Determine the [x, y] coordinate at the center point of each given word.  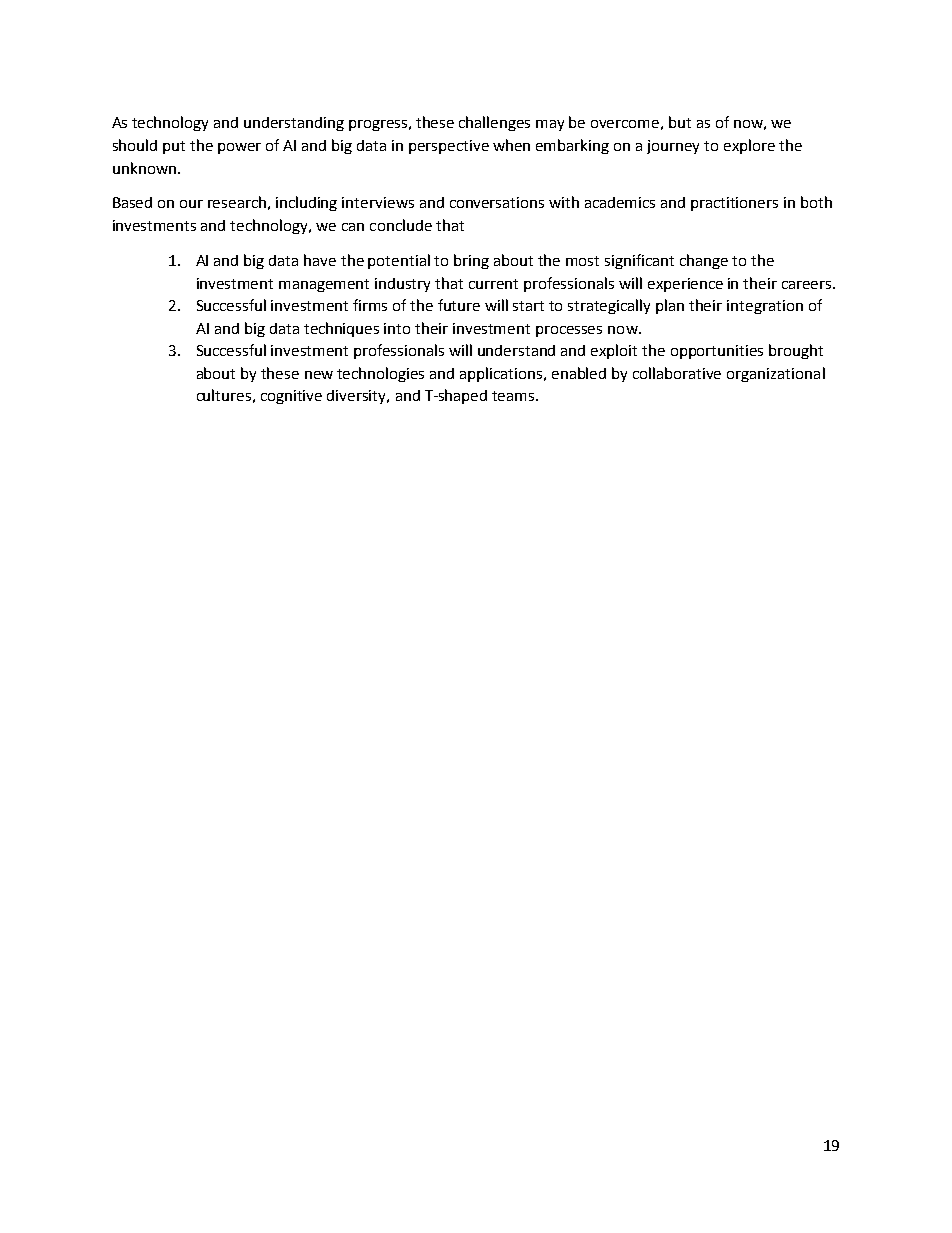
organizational [776, 374]
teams [514, 396]
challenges [494, 123]
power [239, 148]
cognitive [291, 397]
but [680, 122]
